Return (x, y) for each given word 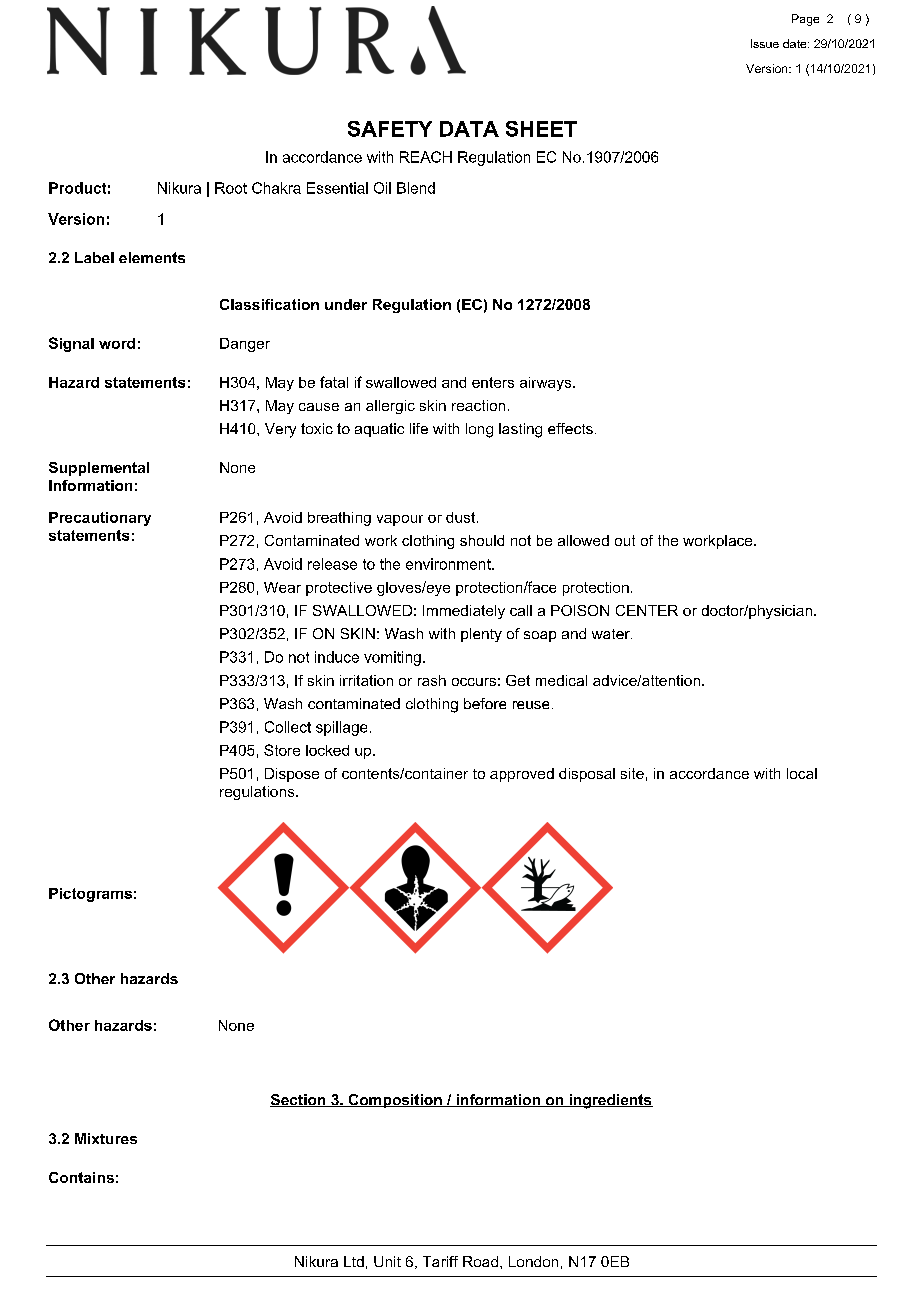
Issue (765, 43)
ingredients (610, 1101)
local (802, 773)
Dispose (292, 775)
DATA (469, 129)
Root (231, 188)
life (419, 428)
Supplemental (99, 469)
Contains (81, 1177)
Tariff (440, 1261)
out (625, 540)
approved (522, 775)
